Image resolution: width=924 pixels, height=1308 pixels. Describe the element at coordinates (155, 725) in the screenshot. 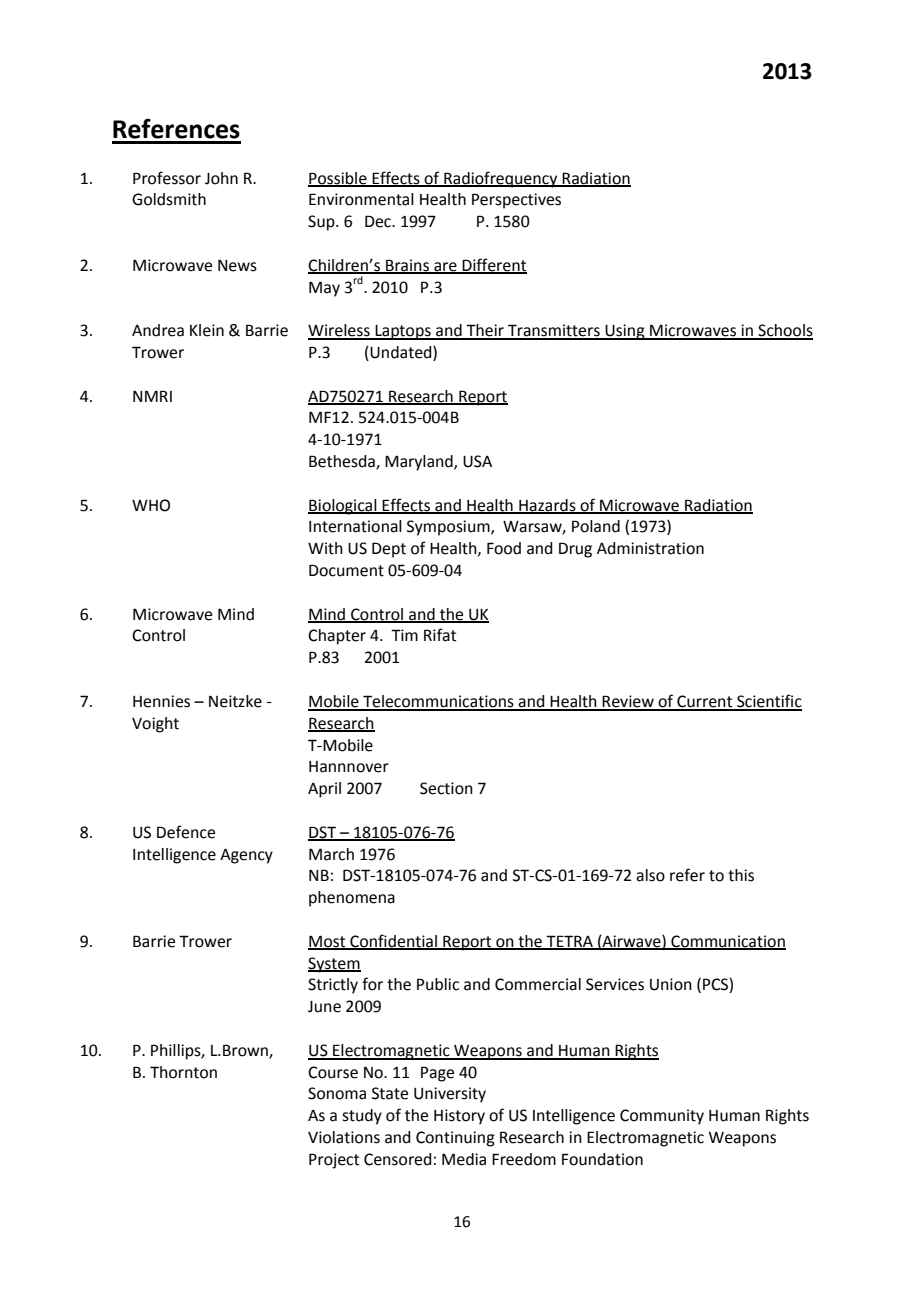

I see `Voight` at that location.
